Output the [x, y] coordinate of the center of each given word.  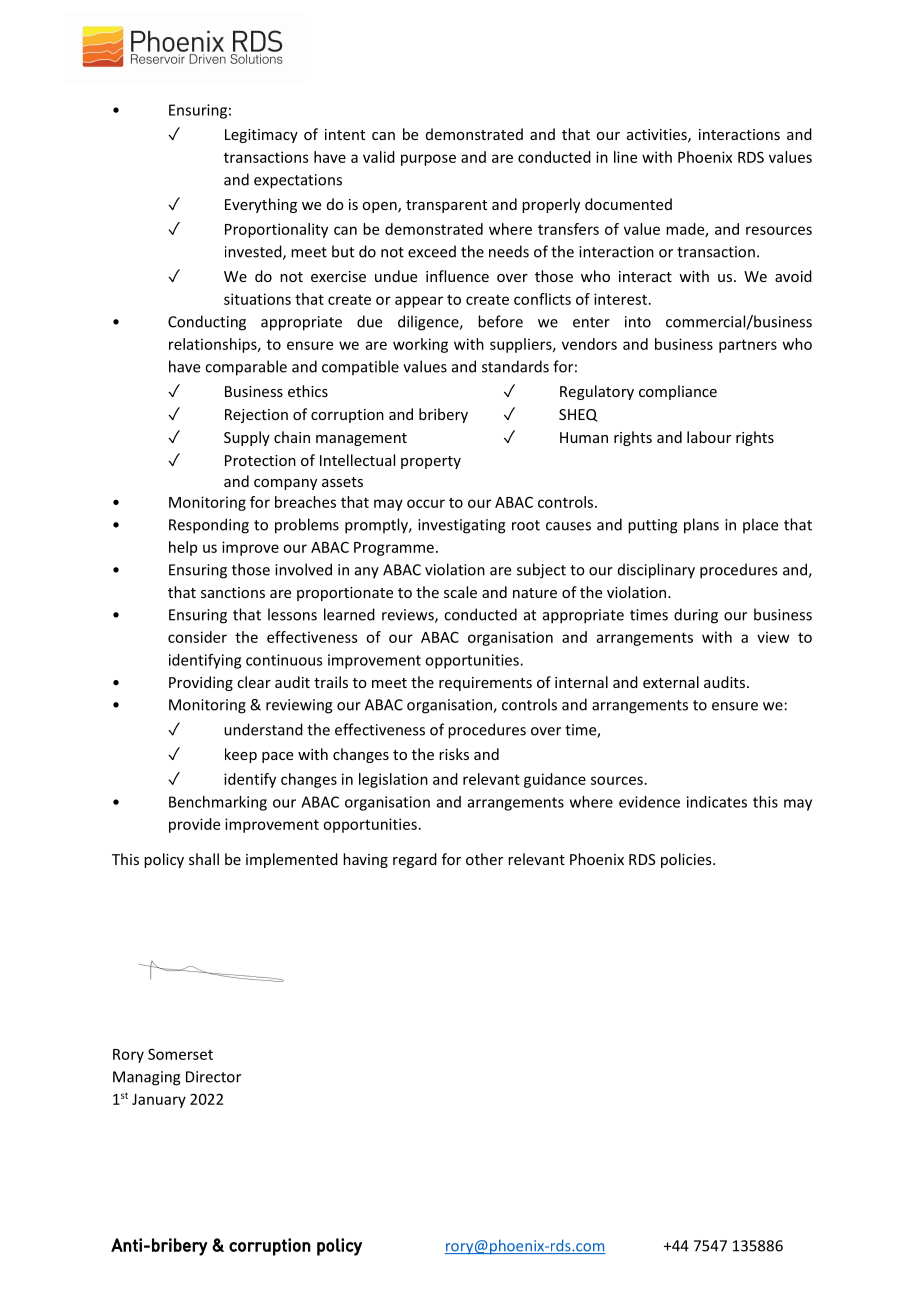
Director [213, 1077]
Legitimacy [261, 136]
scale [460, 592]
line [625, 157]
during [696, 616]
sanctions [233, 592]
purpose [428, 160]
